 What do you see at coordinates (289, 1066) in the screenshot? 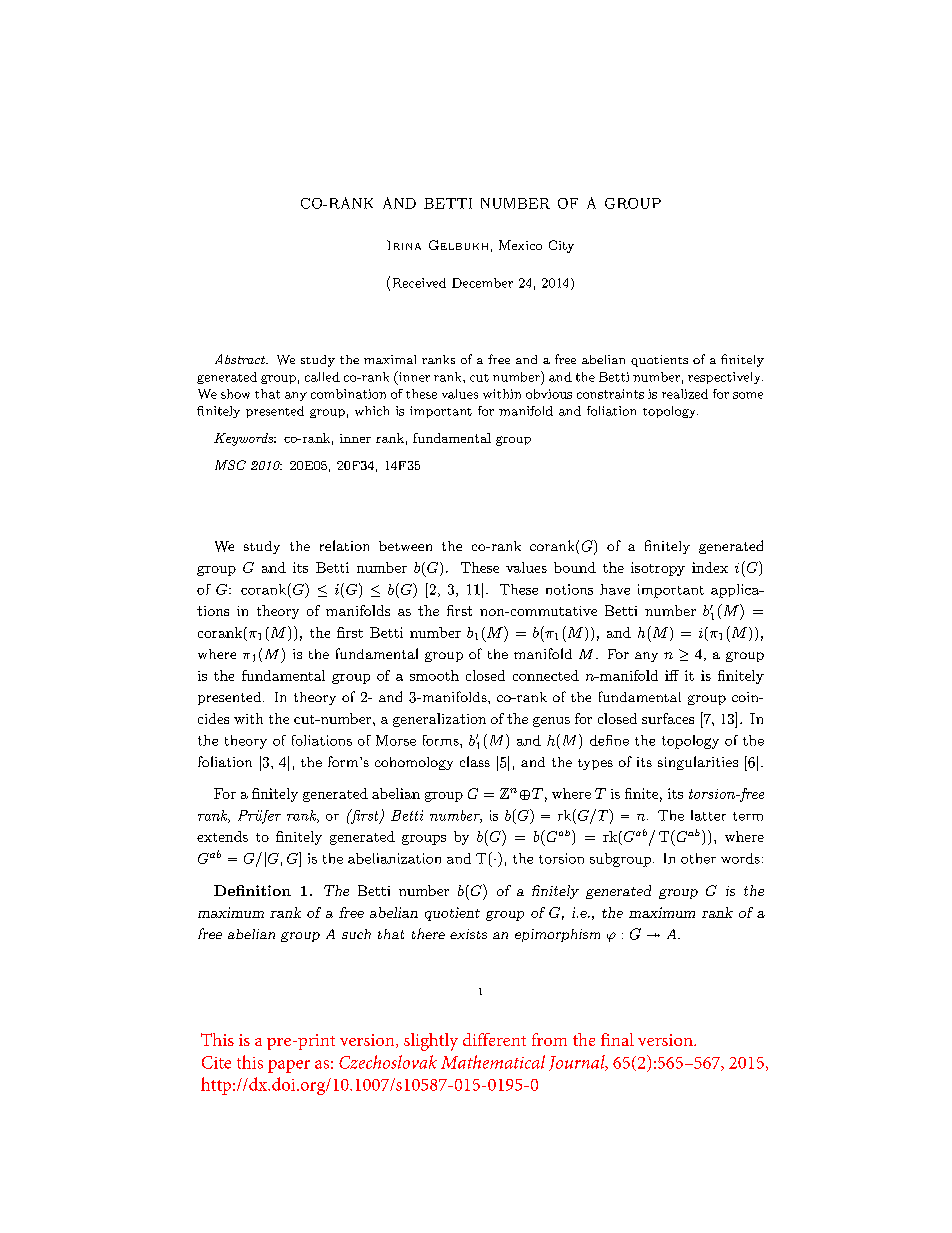
I see `paper` at bounding box center [289, 1066].
